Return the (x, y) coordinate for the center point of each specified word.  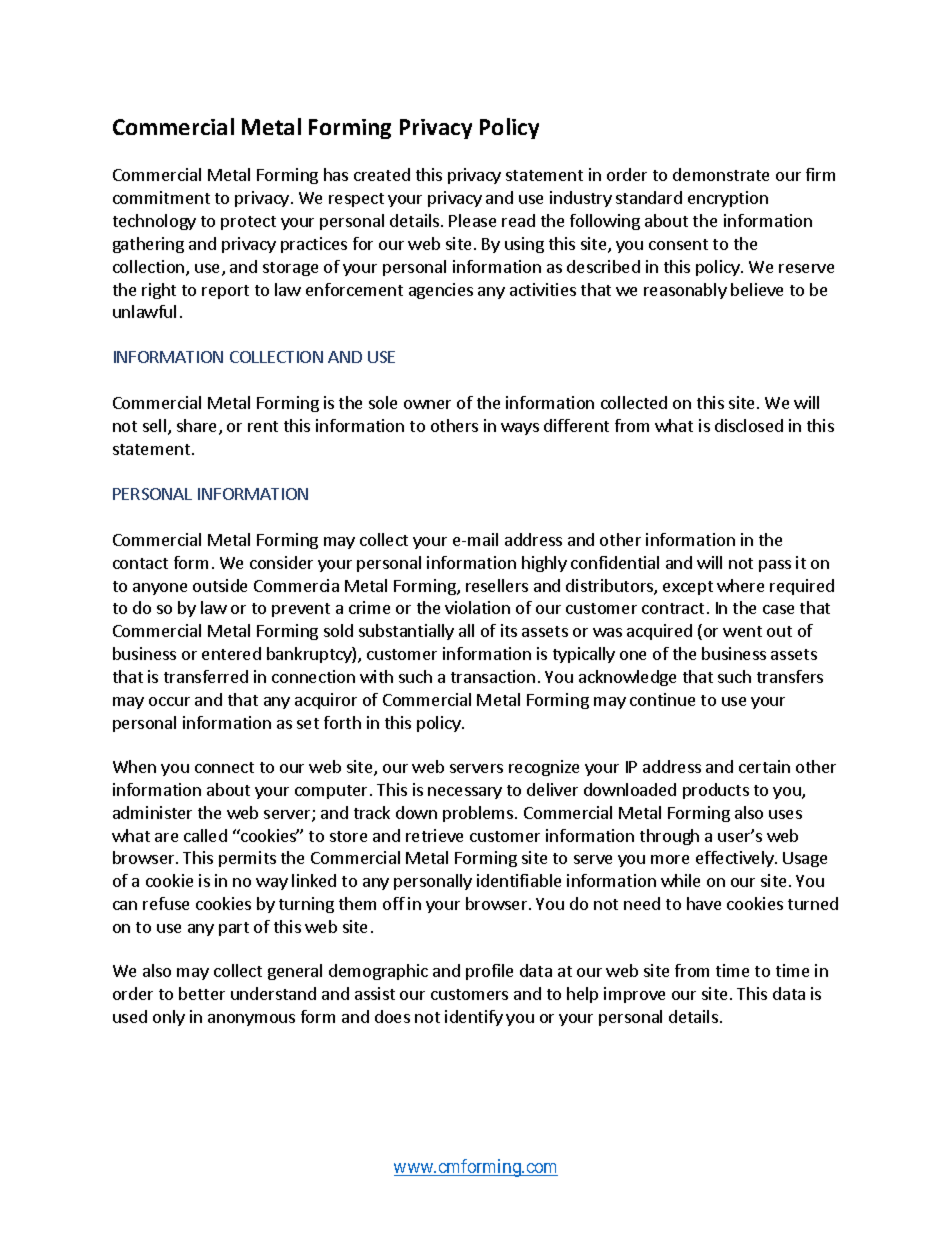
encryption (728, 199)
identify (474, 1018)
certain (764, 766)
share (198, 427)
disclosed (749, 425)
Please (472, 220)
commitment (161, 197)
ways (520, 429)
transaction (493, 676)
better (202, 993)
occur (169, 701)
